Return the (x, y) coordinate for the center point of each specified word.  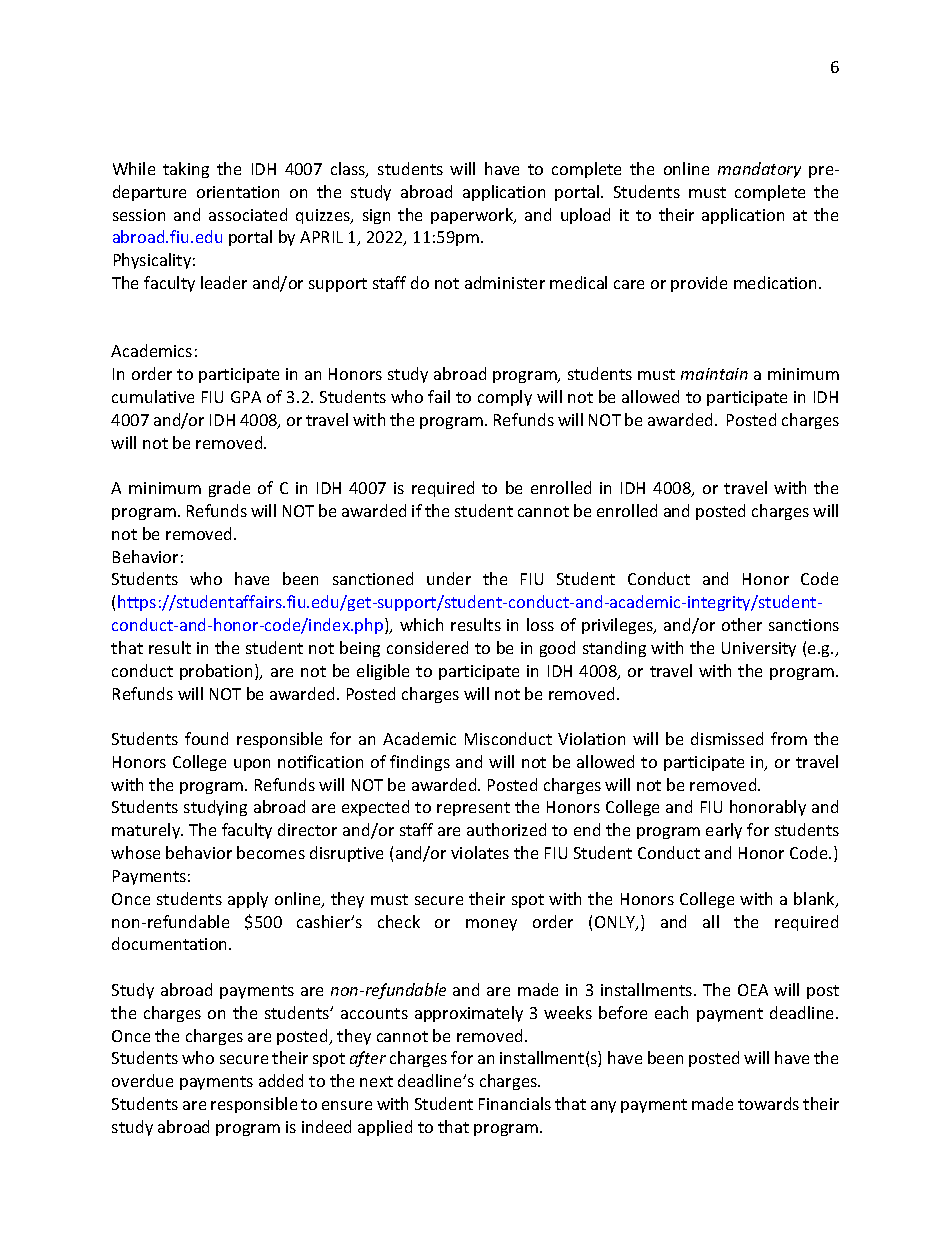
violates (480, 852)
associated (248, 214)
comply (505, 398)
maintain (714, 374)
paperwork (473, 216)
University (759, 649)
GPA (246, 397)
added (281, 1080)
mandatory (759, 170)
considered (427, 647)
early (724, 831)
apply (248, 900)
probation (216, 672)
